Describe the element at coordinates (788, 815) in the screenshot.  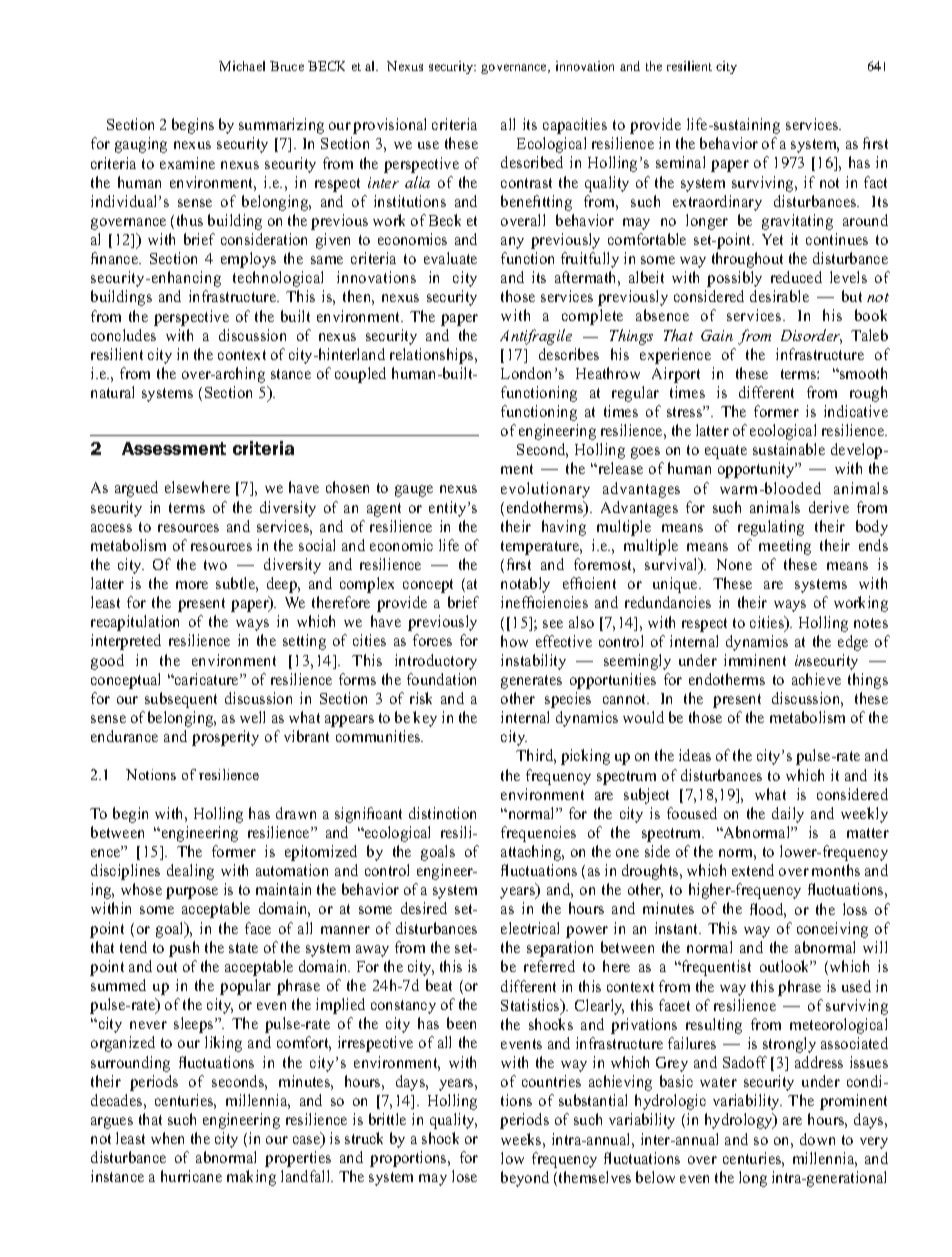
I see `daily` at that location.
